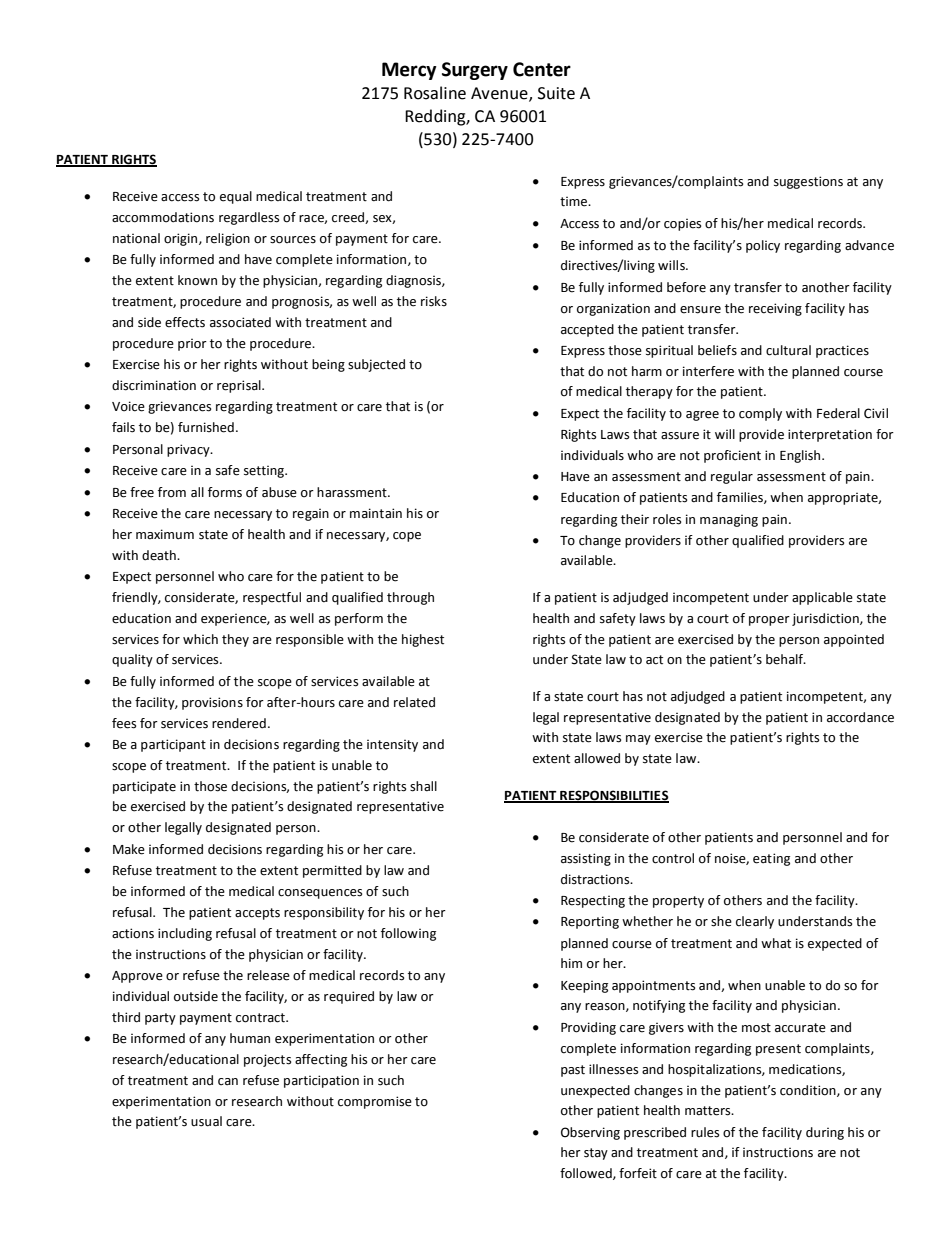  What do you see at coordinates (590, 1133) in the image?
I see `Observing` at bounding box center [590, 1133].
